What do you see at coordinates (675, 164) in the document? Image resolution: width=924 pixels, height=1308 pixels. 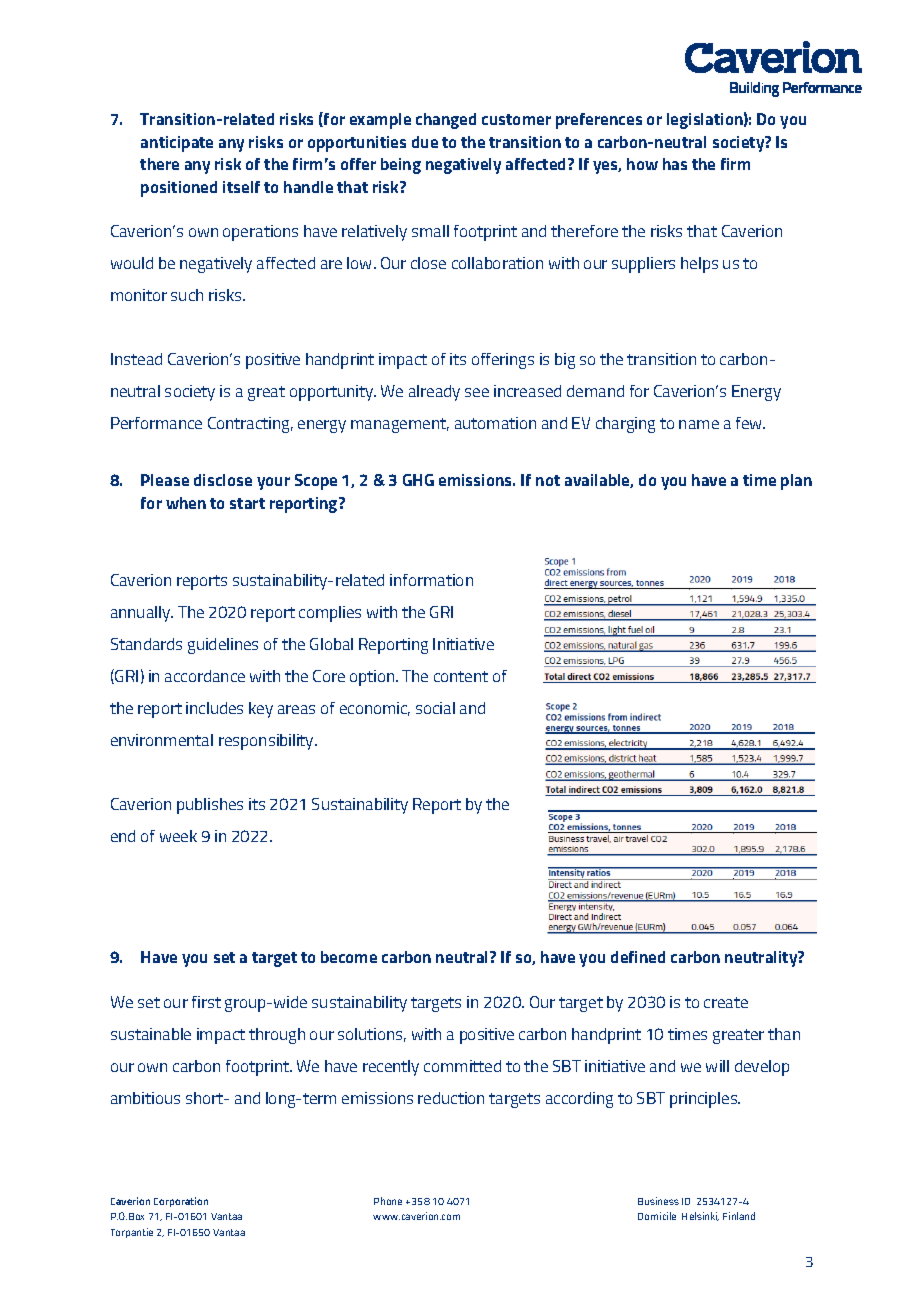 I see `has` at bounding box center [675, 164].
